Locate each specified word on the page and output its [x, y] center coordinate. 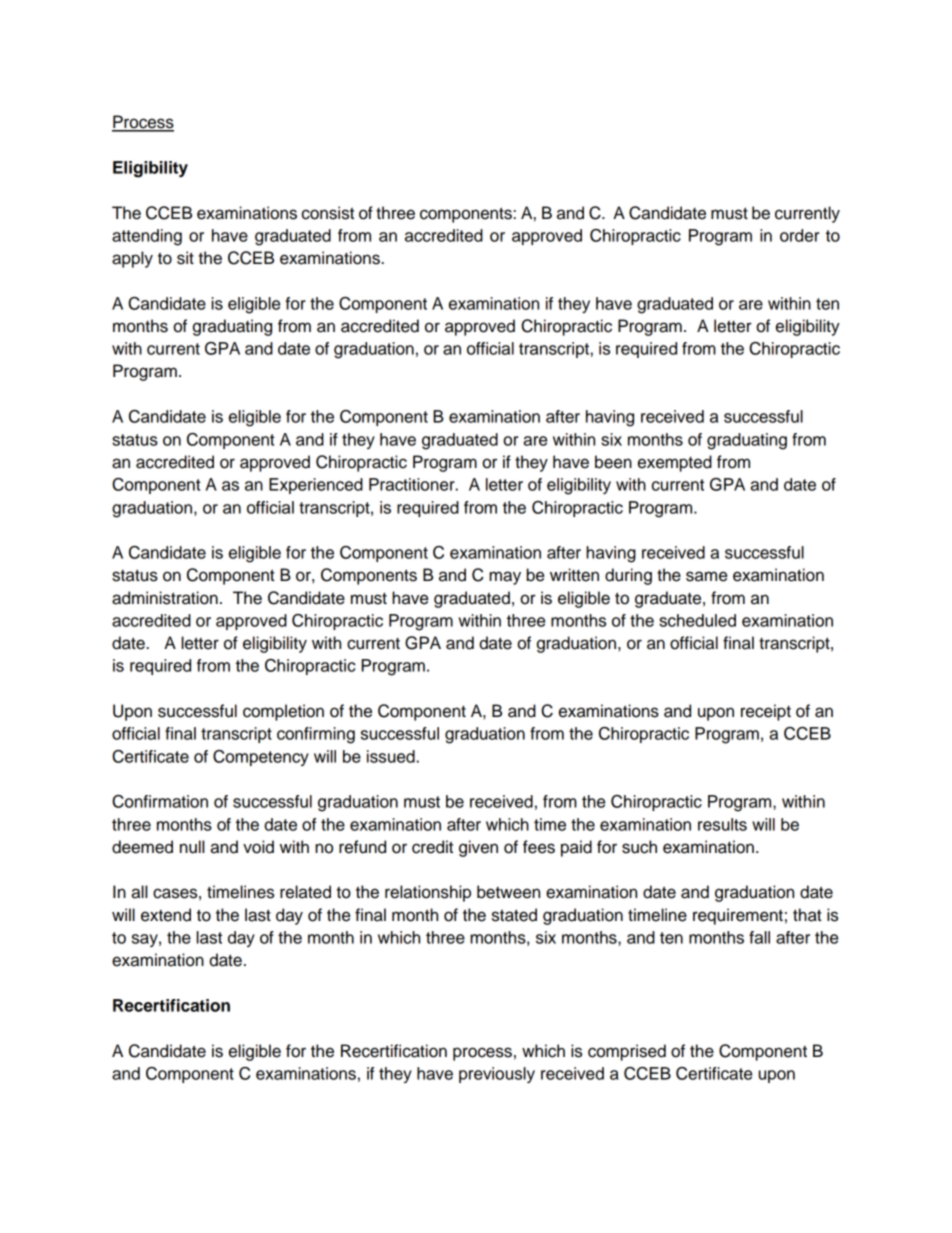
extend [166, 915]
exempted [675, 463]
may [505, 578]
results [722, 824]
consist [328, 213]
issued [391, 756]
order [799, 235]
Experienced [316, 486]
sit [185, 258]
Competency [261, 758]
